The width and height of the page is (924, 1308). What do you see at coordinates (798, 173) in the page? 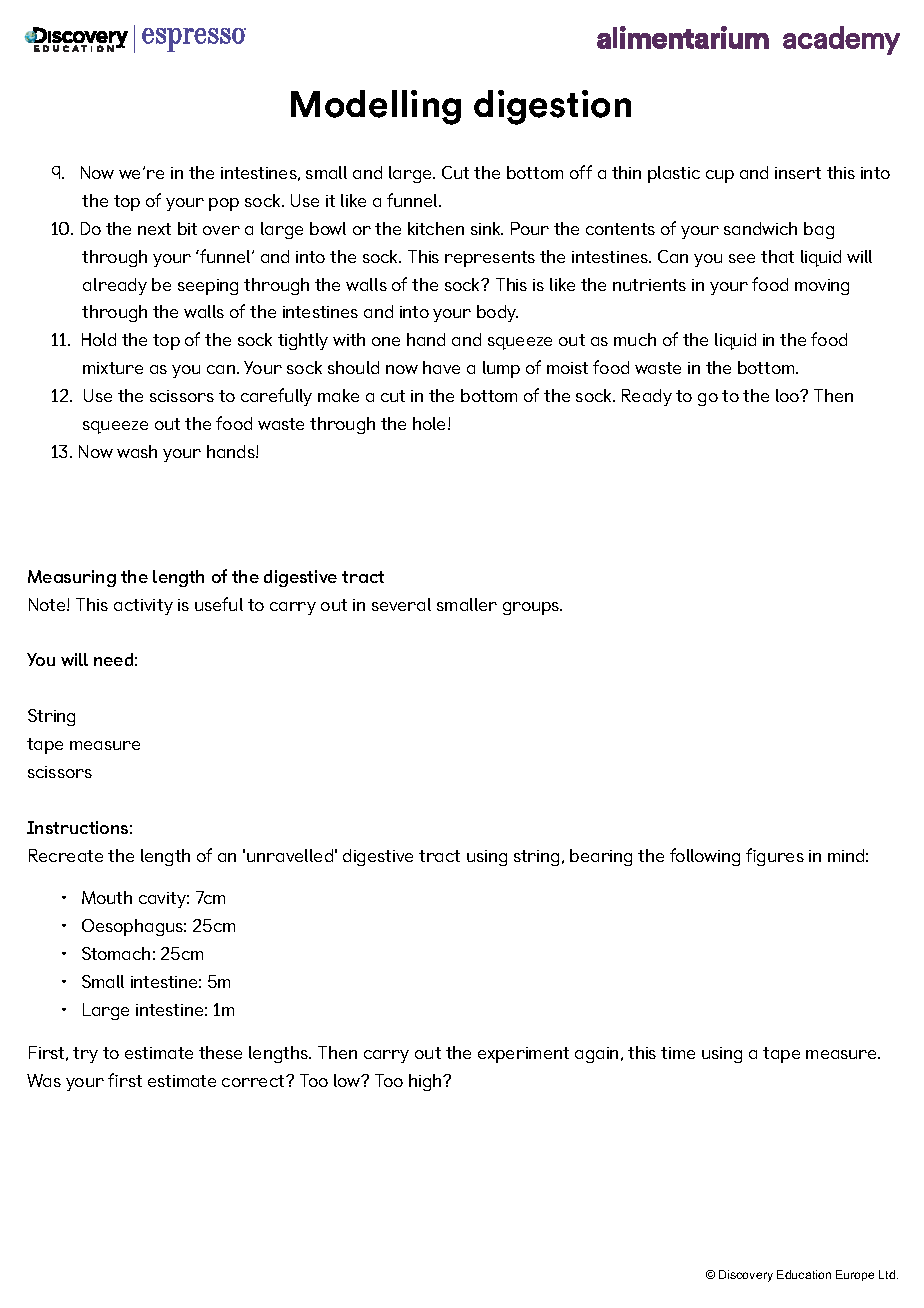
I see `insert` at bounding box center [798, 173].
